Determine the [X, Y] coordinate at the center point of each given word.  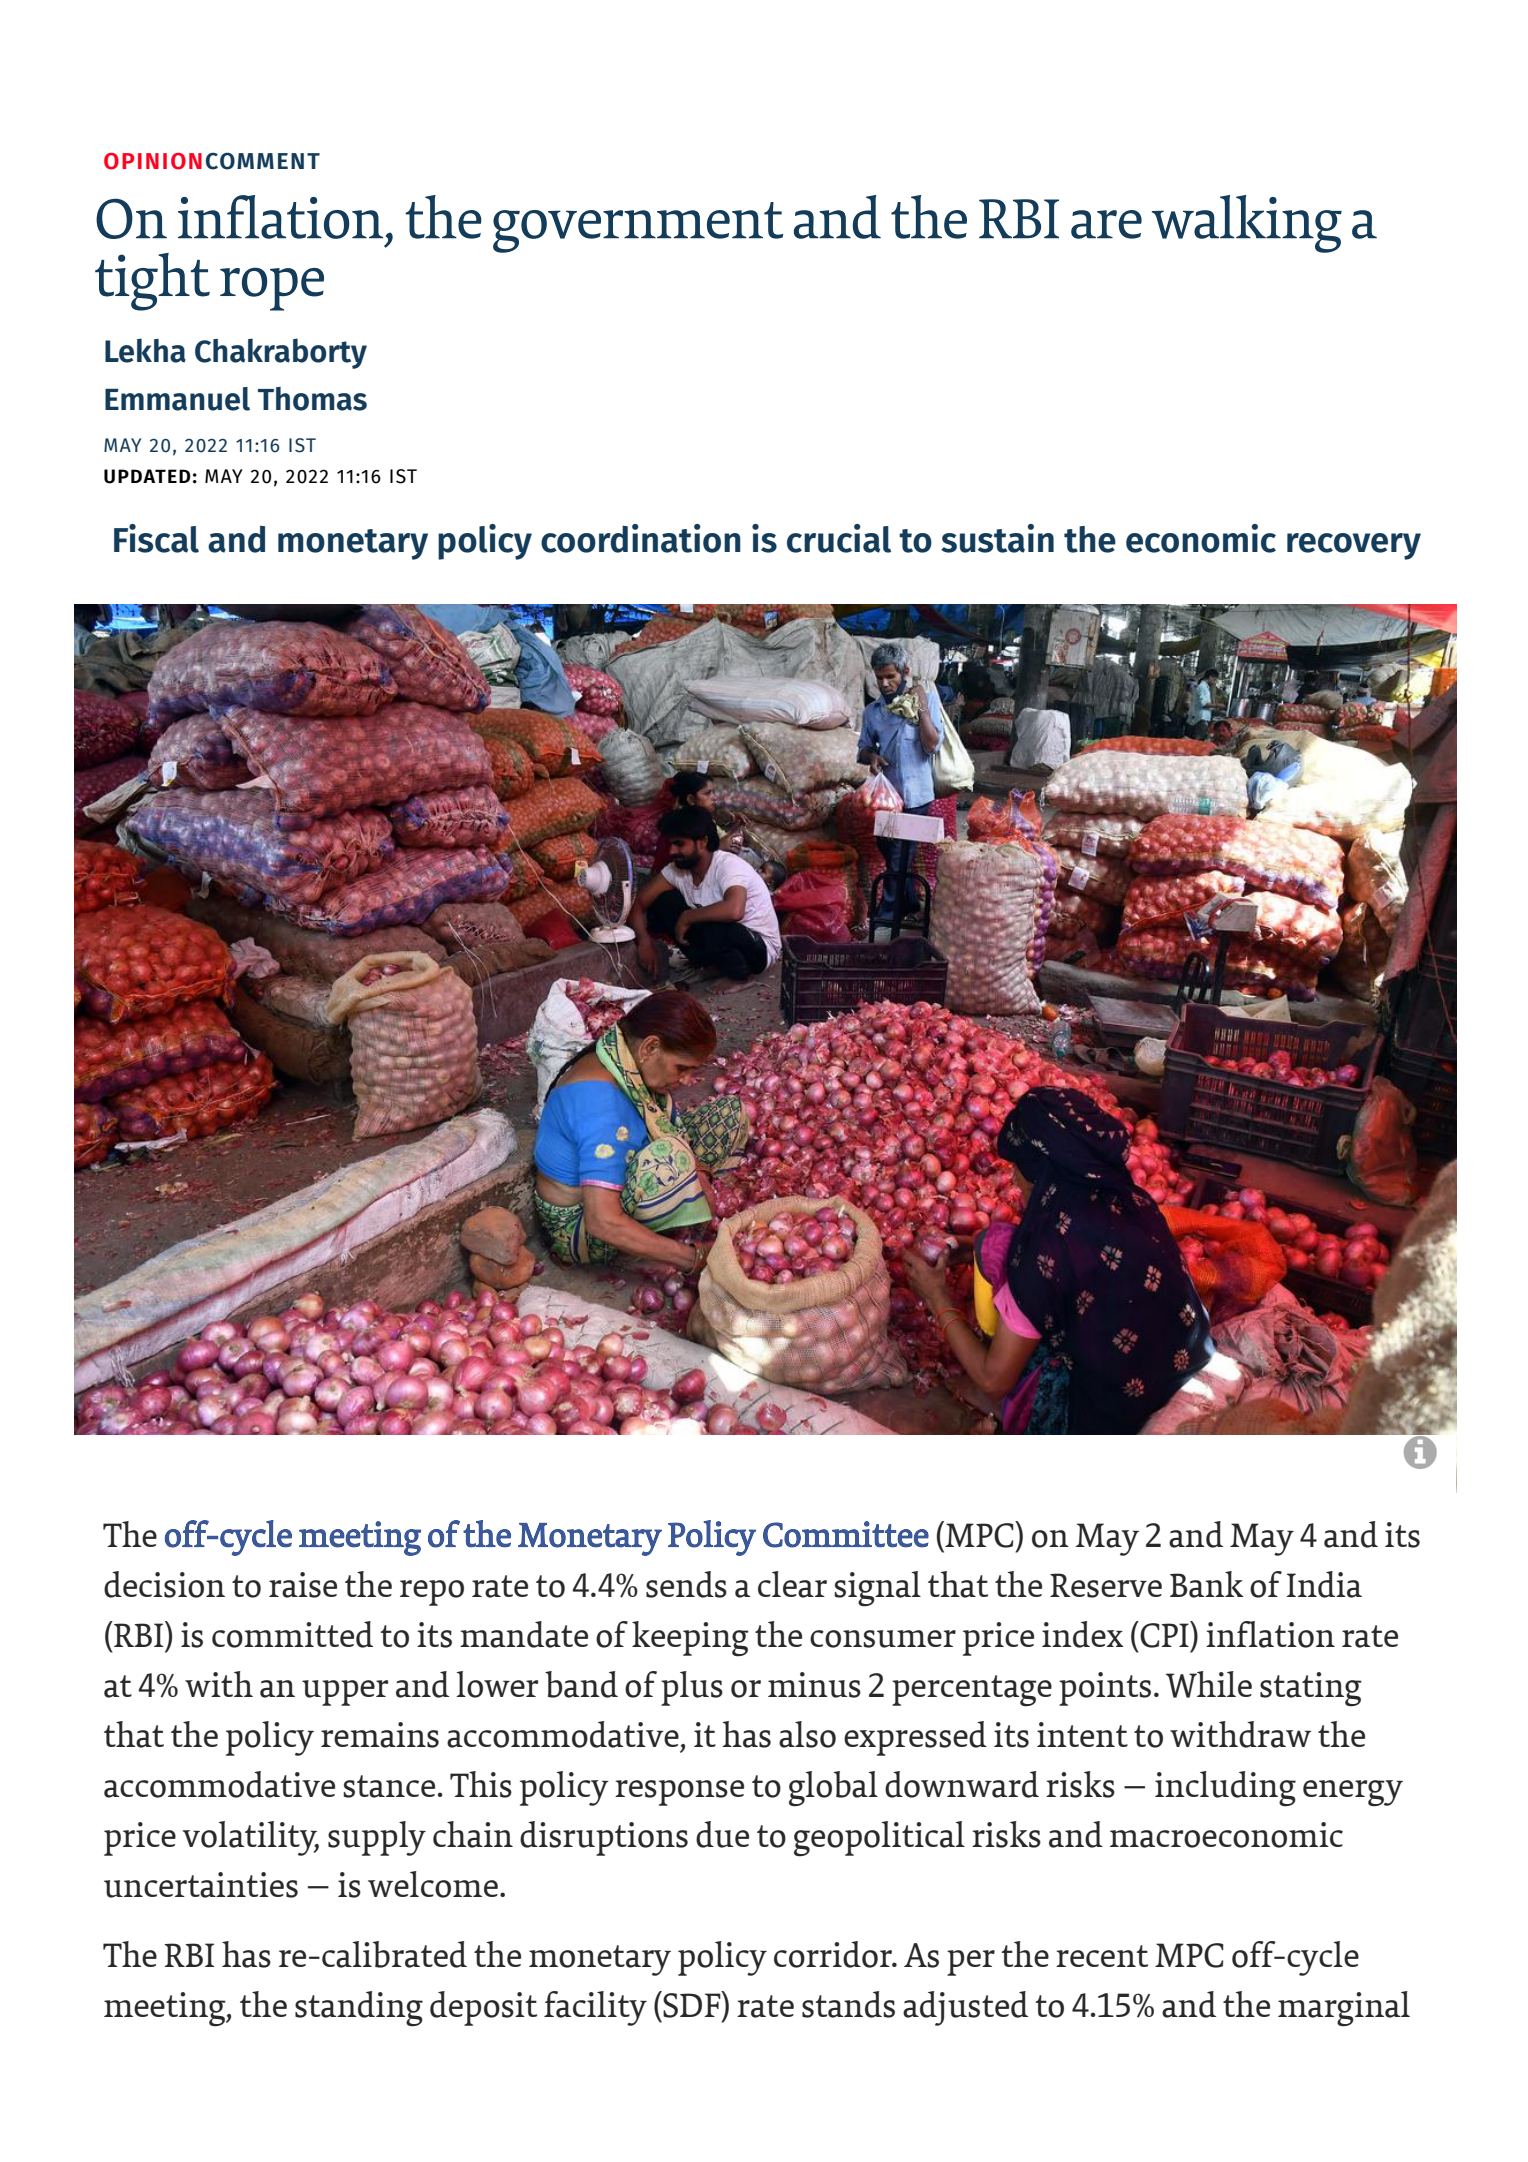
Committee [846, 1534]
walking [1247, 224]
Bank [1207, 1584]
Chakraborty [281, 353]
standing [359, 2009]
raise [303, 1585]
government [638, 227]
